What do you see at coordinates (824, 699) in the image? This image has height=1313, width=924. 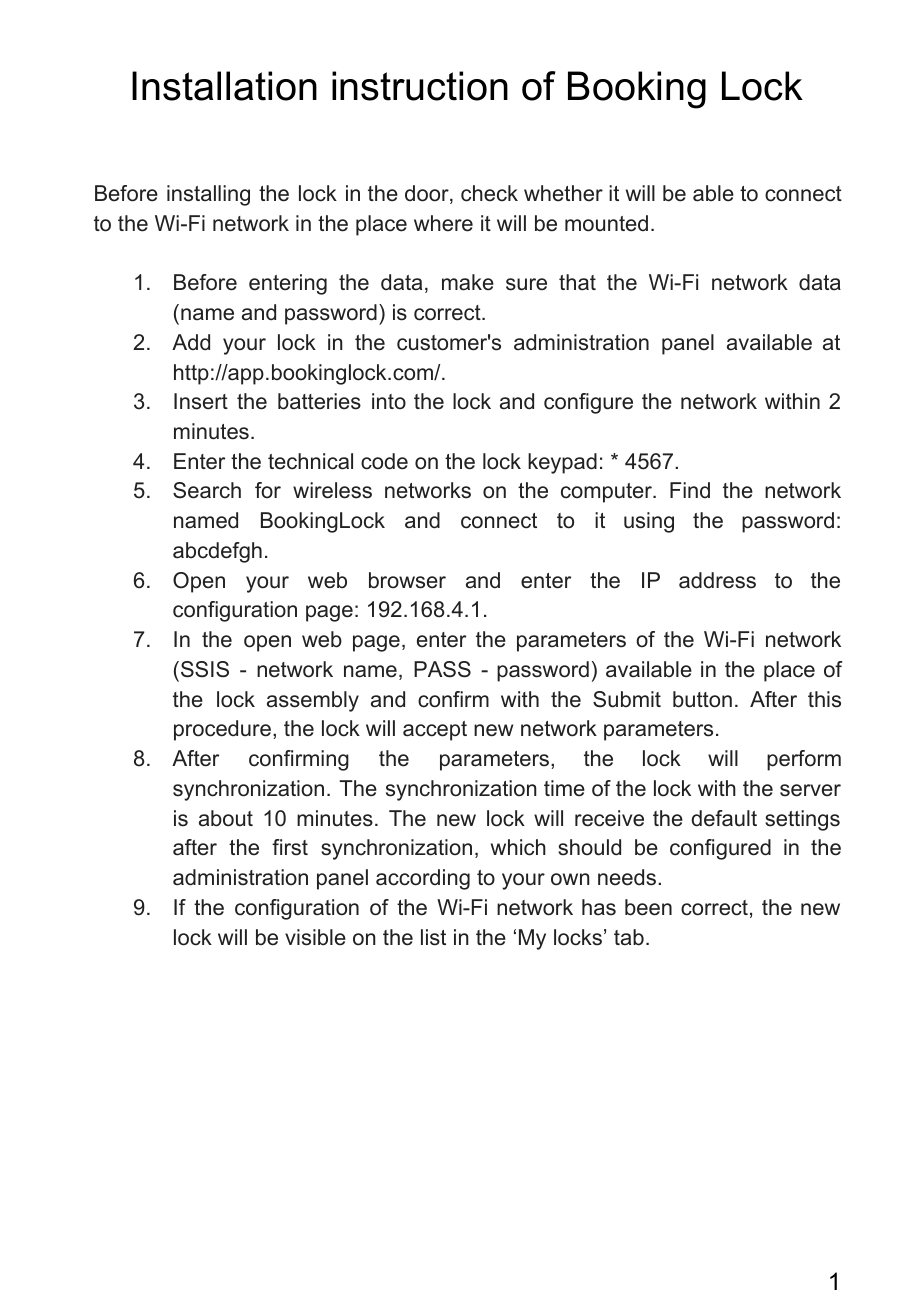 I see `this` at bounding box center [824, 699].
